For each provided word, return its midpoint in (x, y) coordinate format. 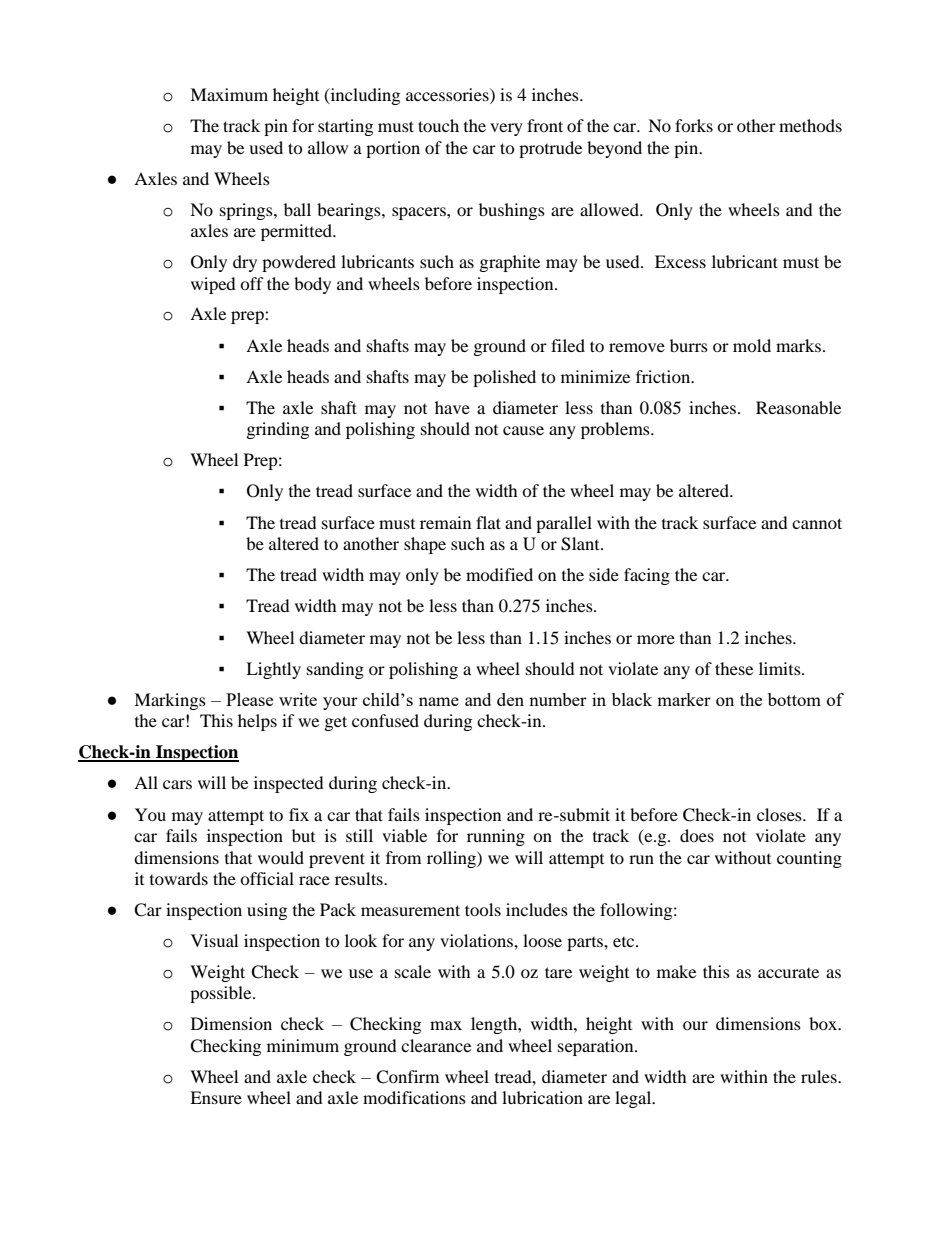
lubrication (542, 1097)
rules (820, 1076)
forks (694, 125)
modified (499, 574)
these (734, 668)
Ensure (216, 1097)
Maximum (229, 94)
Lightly (273, 670)
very (506, 129)
